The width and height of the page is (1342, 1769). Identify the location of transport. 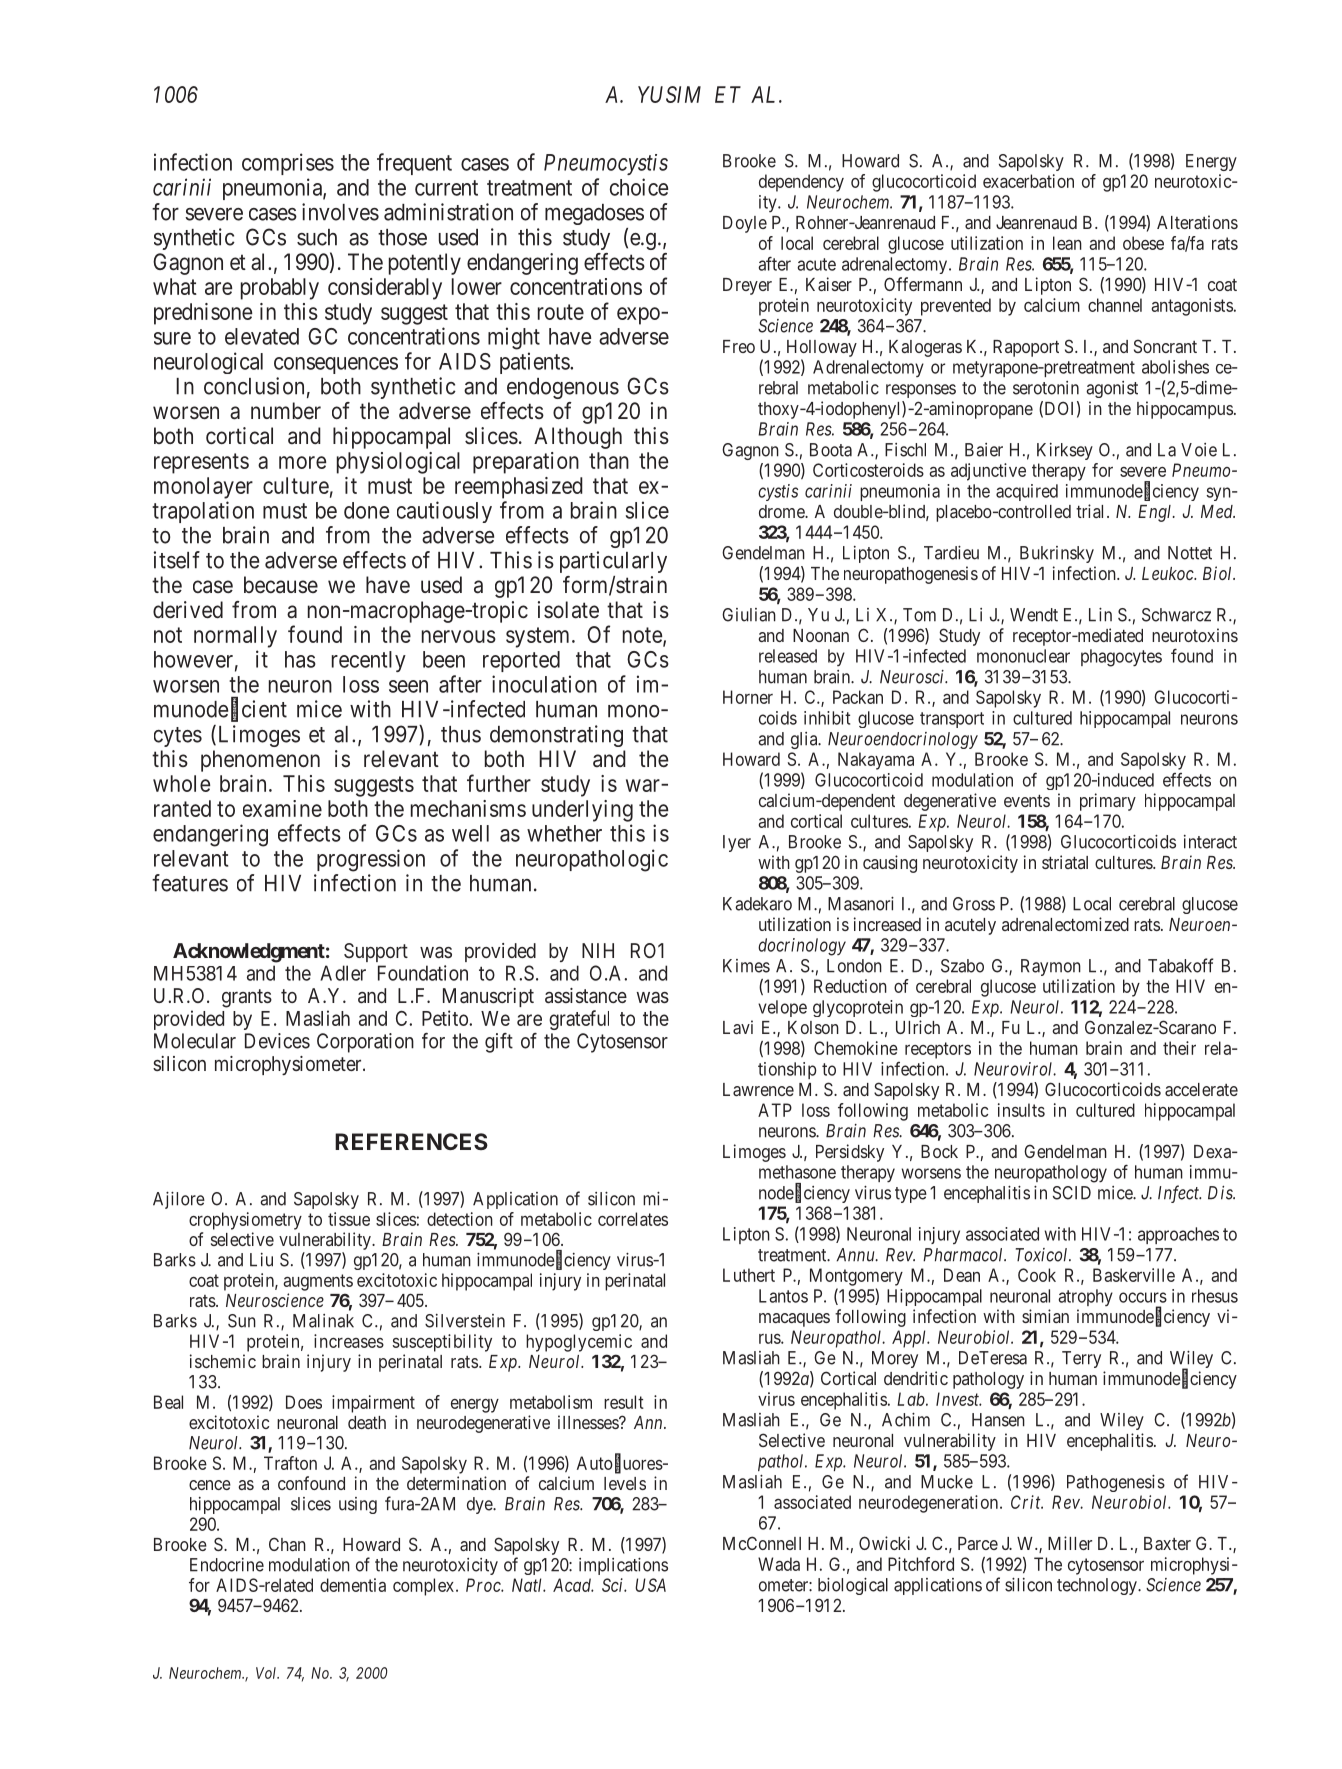
(952, 720).
